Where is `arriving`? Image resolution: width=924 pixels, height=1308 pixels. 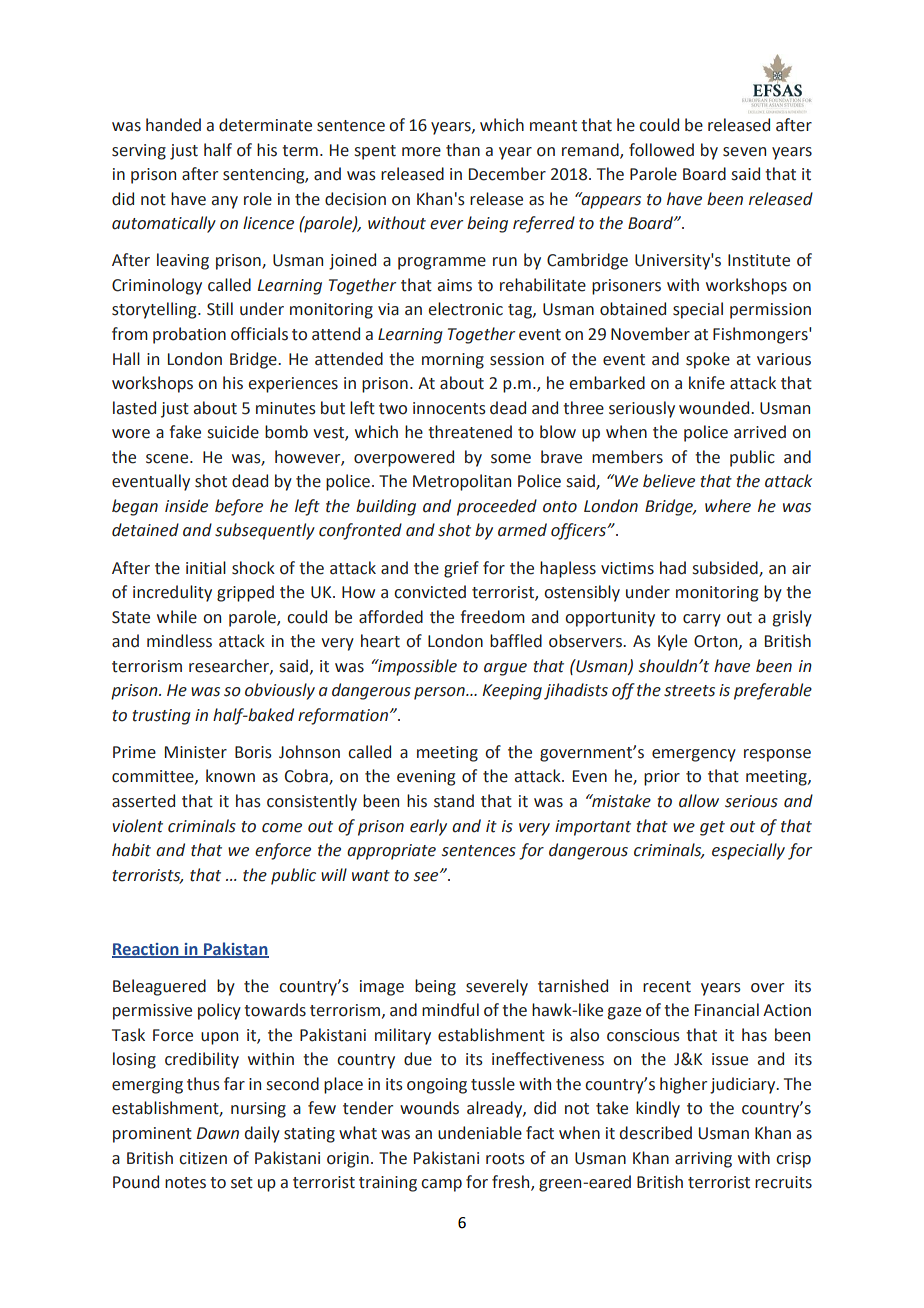
arriving is located at coordinates (703, 1160).
